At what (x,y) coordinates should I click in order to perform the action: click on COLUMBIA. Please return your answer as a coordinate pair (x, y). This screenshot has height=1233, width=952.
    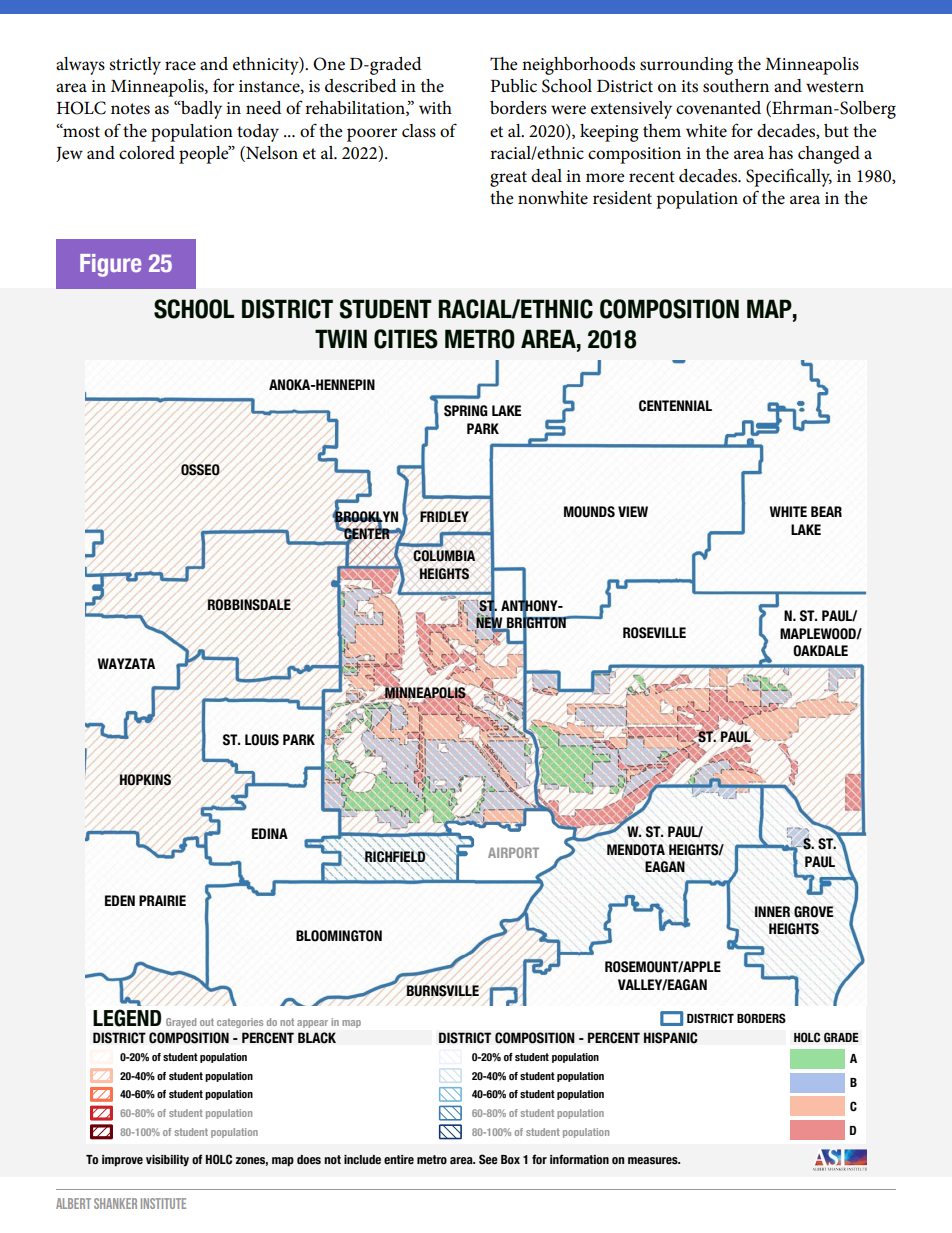
    Looking at the image, I should click on (444, 556).
